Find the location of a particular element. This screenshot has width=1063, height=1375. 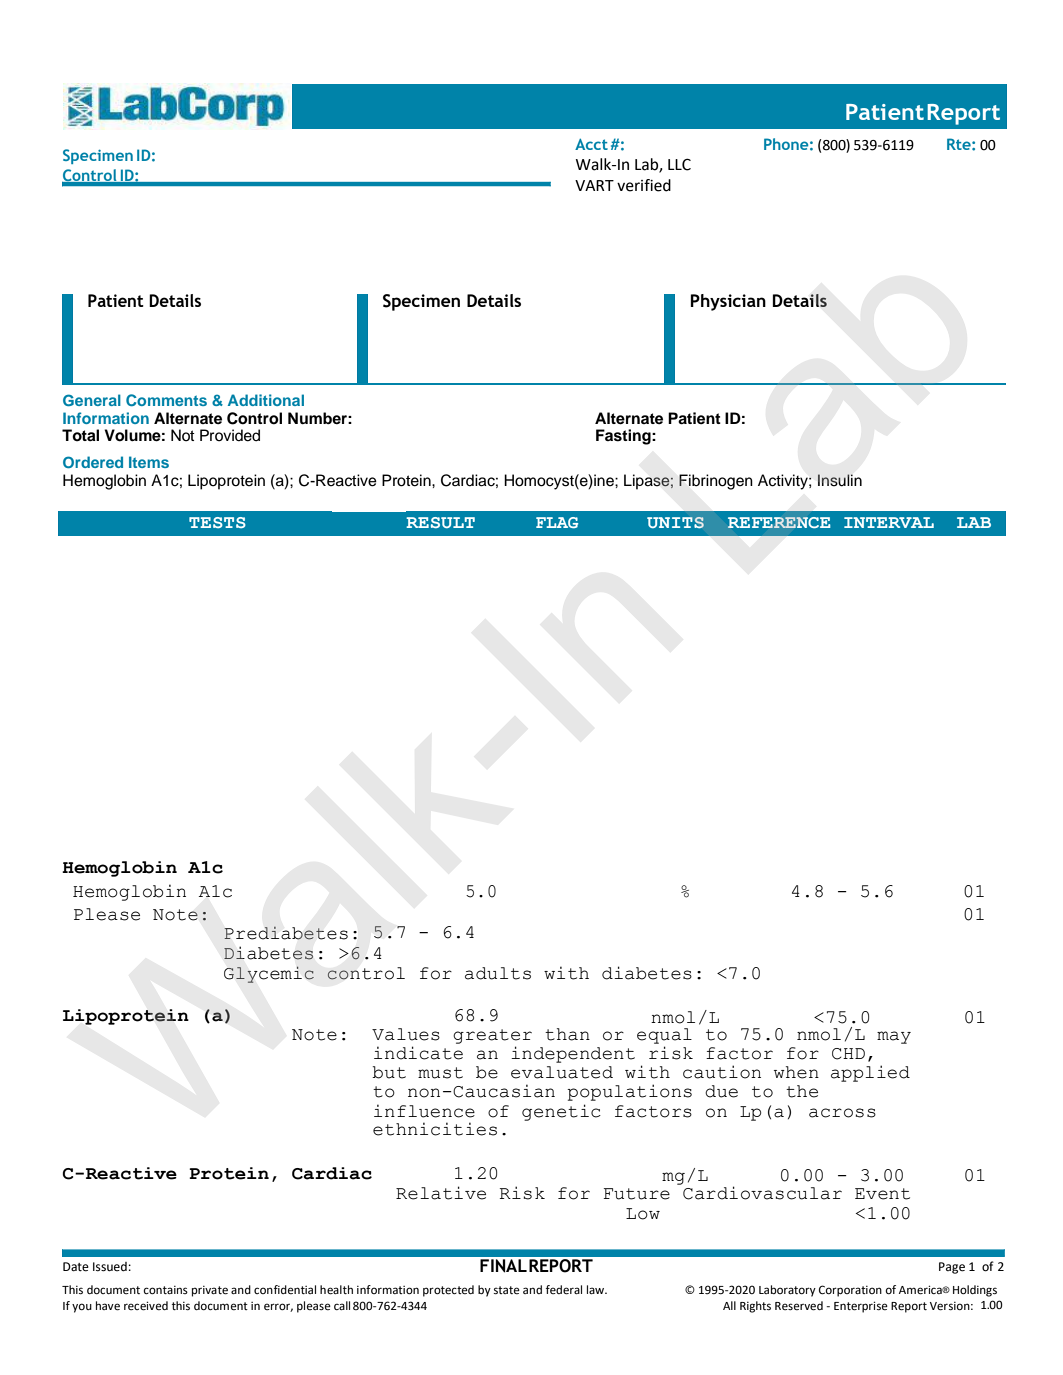

TESTS is located at coordinates (217, 522).
